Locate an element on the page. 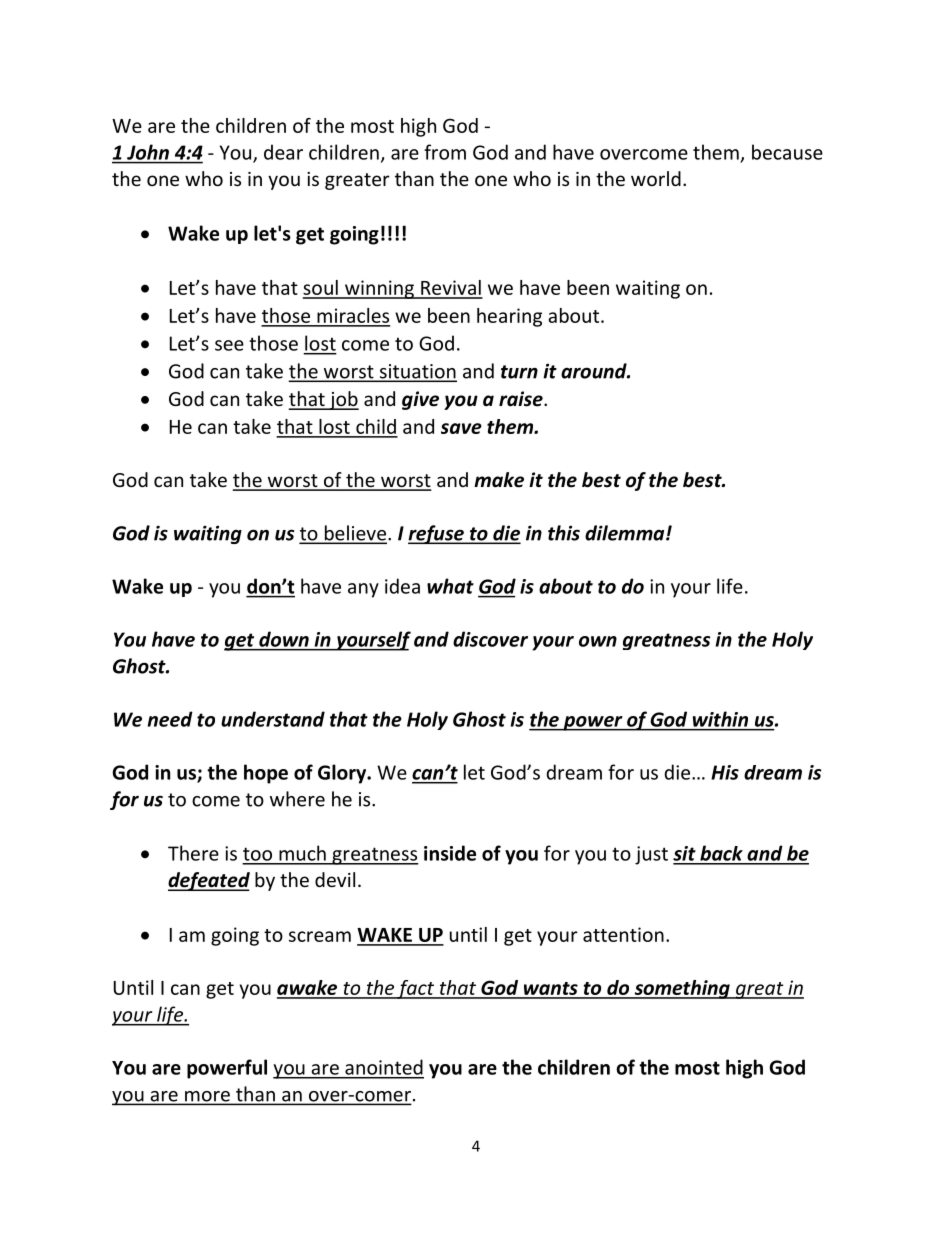  fact is located at coordinates (416, 989).
